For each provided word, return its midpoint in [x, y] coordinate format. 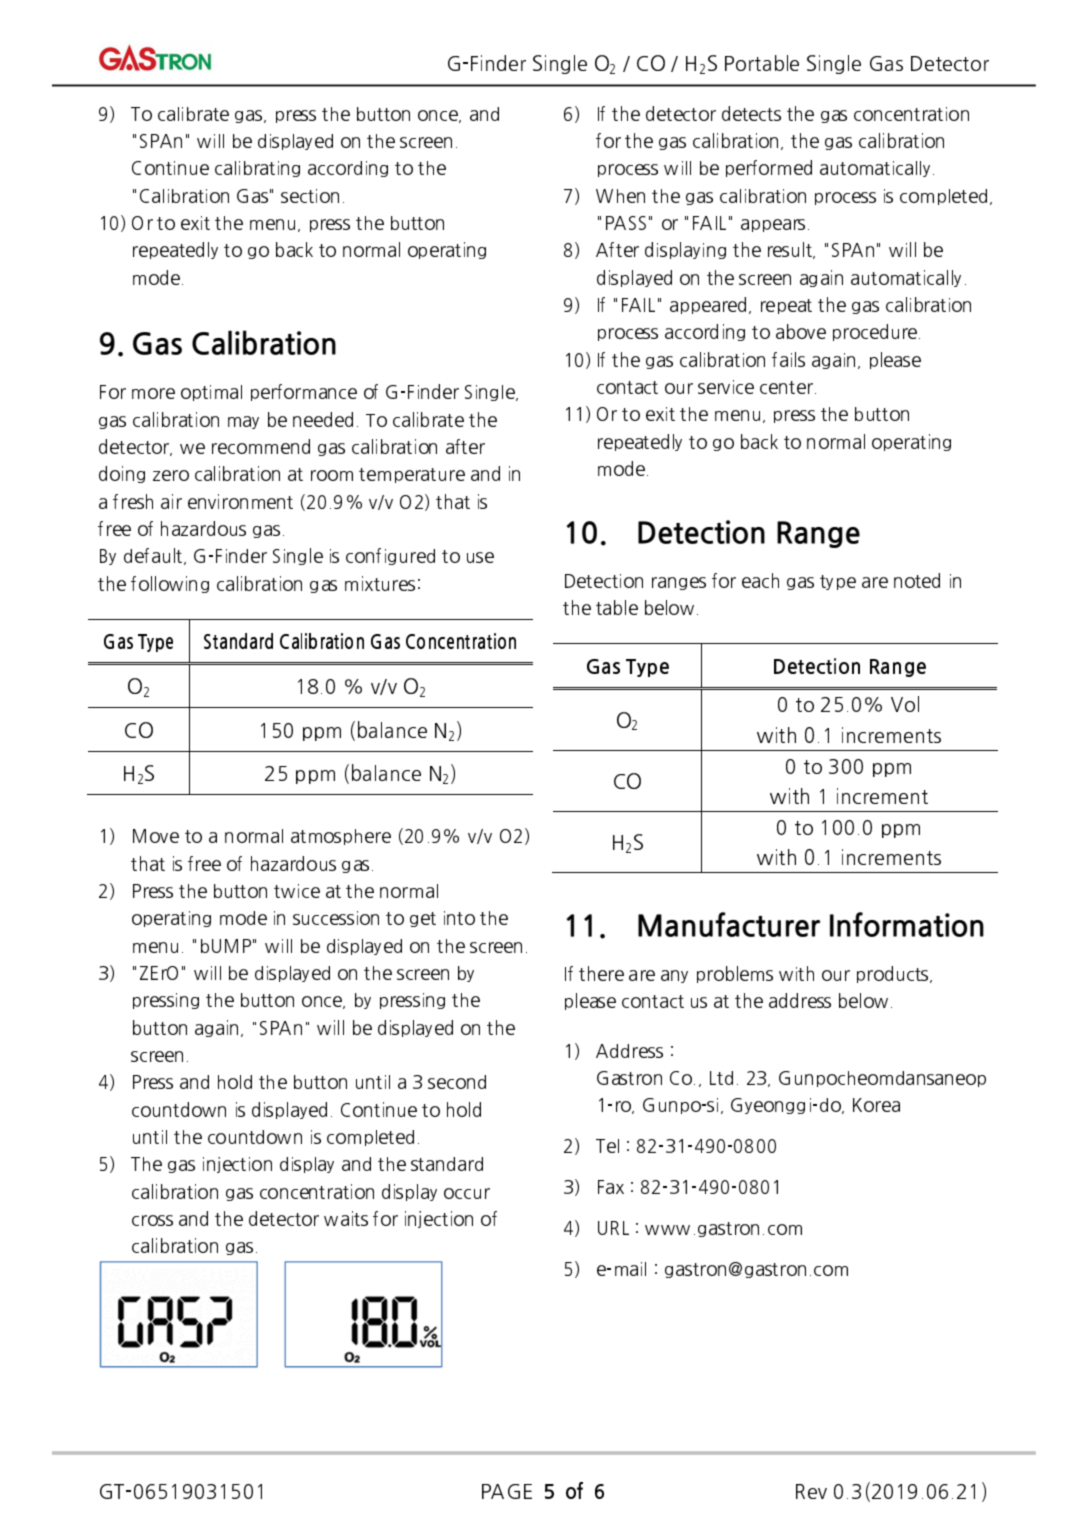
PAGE [507, 1491]
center [786, 387]
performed [769, 168]
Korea [876, 1105]
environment [240, 501]
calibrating [257, 169]
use [480, 557]
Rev [811, 1491]
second [457, 1082]
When [620, 196]
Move [156, 836]
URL [613, 1228]
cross [152, 1220]
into [459, 918]
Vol [905, 704]
